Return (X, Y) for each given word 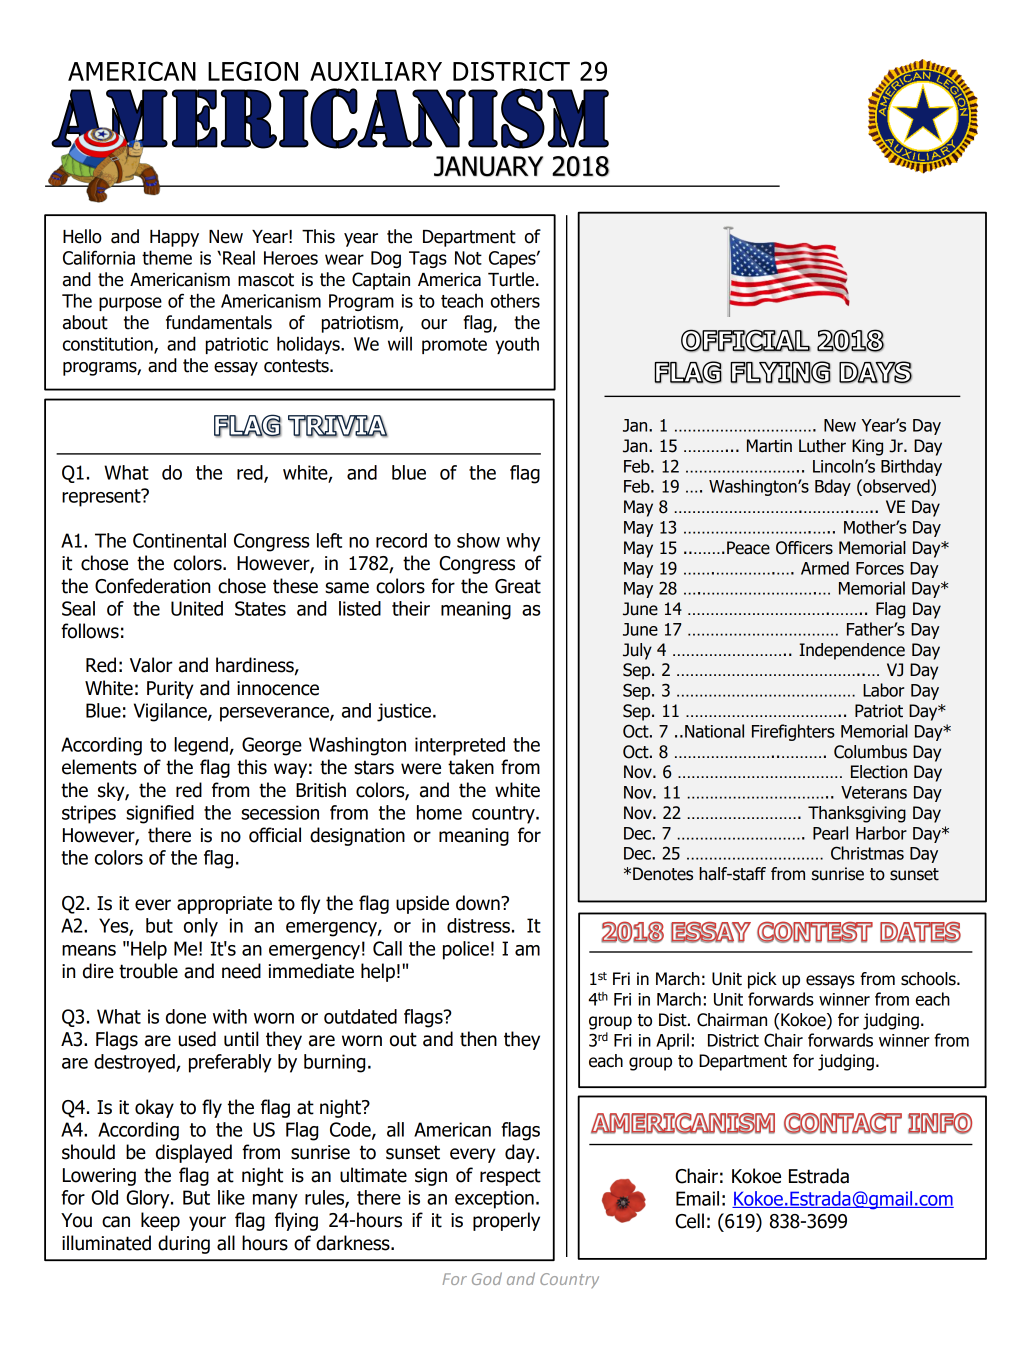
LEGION (253, 71)
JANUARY (488, 166)
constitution (109, 345)
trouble (148, 971)
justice (404, 712)
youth (517, 345)
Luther (822, 446)
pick (762, 980)
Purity (170, 690)
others (515, 301)
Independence (852, 651)
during (184, 1244)
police (466, 950)
